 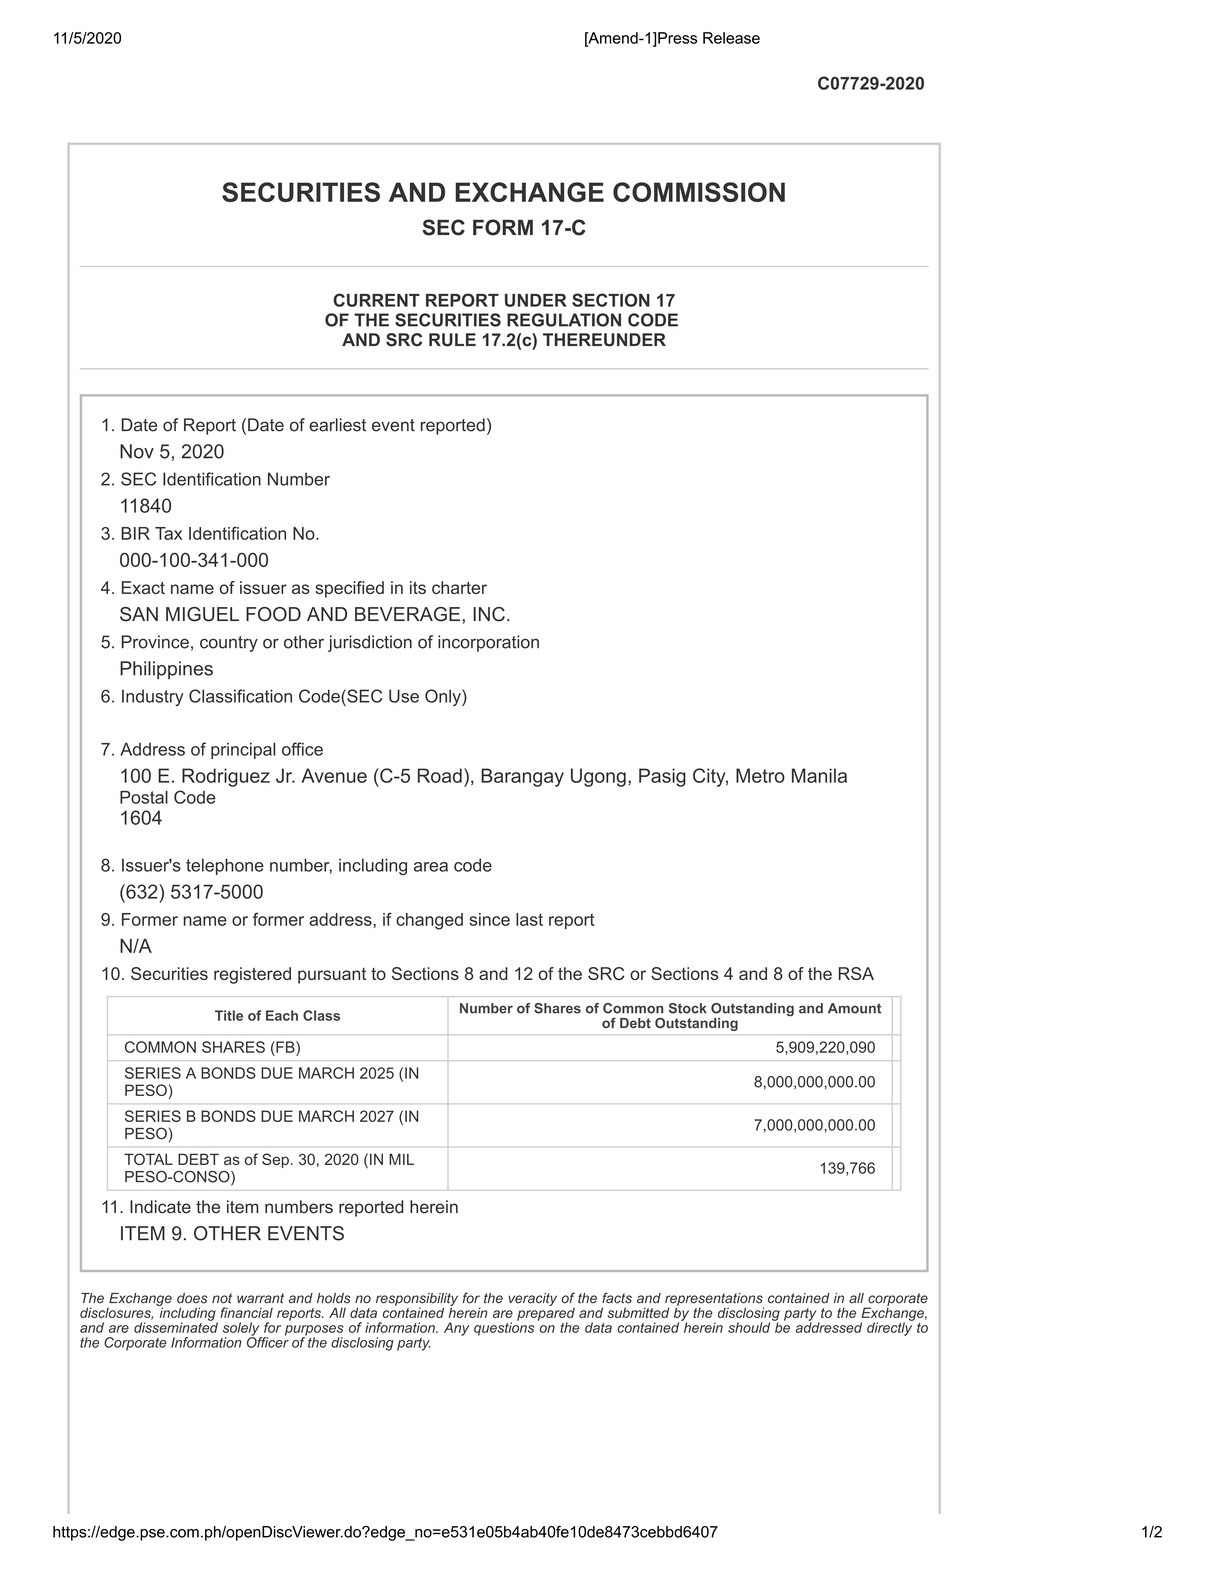 I want to click on Release, so click(x=731, y=38).
